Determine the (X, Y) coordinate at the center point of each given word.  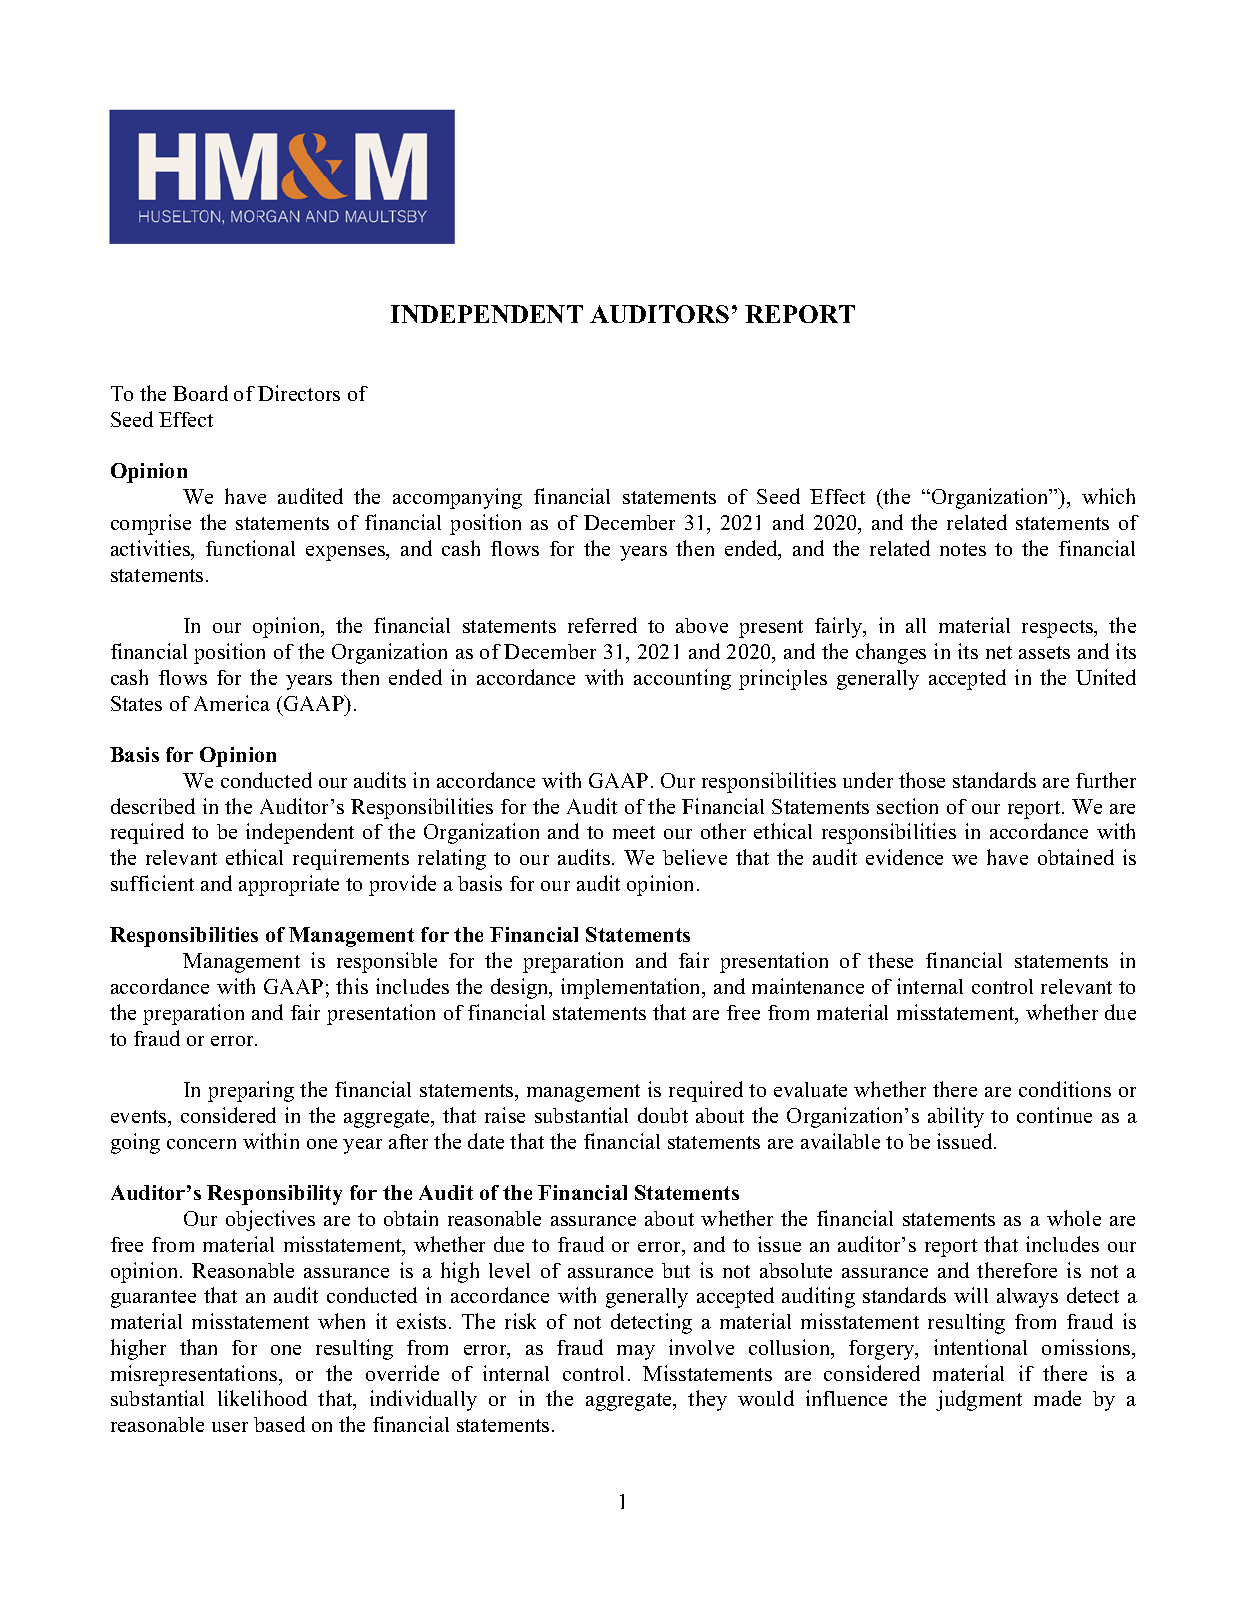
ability (956, 1117)
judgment (979, 1400)
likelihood (262, 1398)
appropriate (289, 885)
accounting (682, 679)
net (999, 652)
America (232, 703)
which (1108, 496)
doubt (663, 1115)
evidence (904, 857)
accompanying (457, 498)
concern (201, 1144)
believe (695, 857)
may (636, 1352)
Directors (299, 393)
